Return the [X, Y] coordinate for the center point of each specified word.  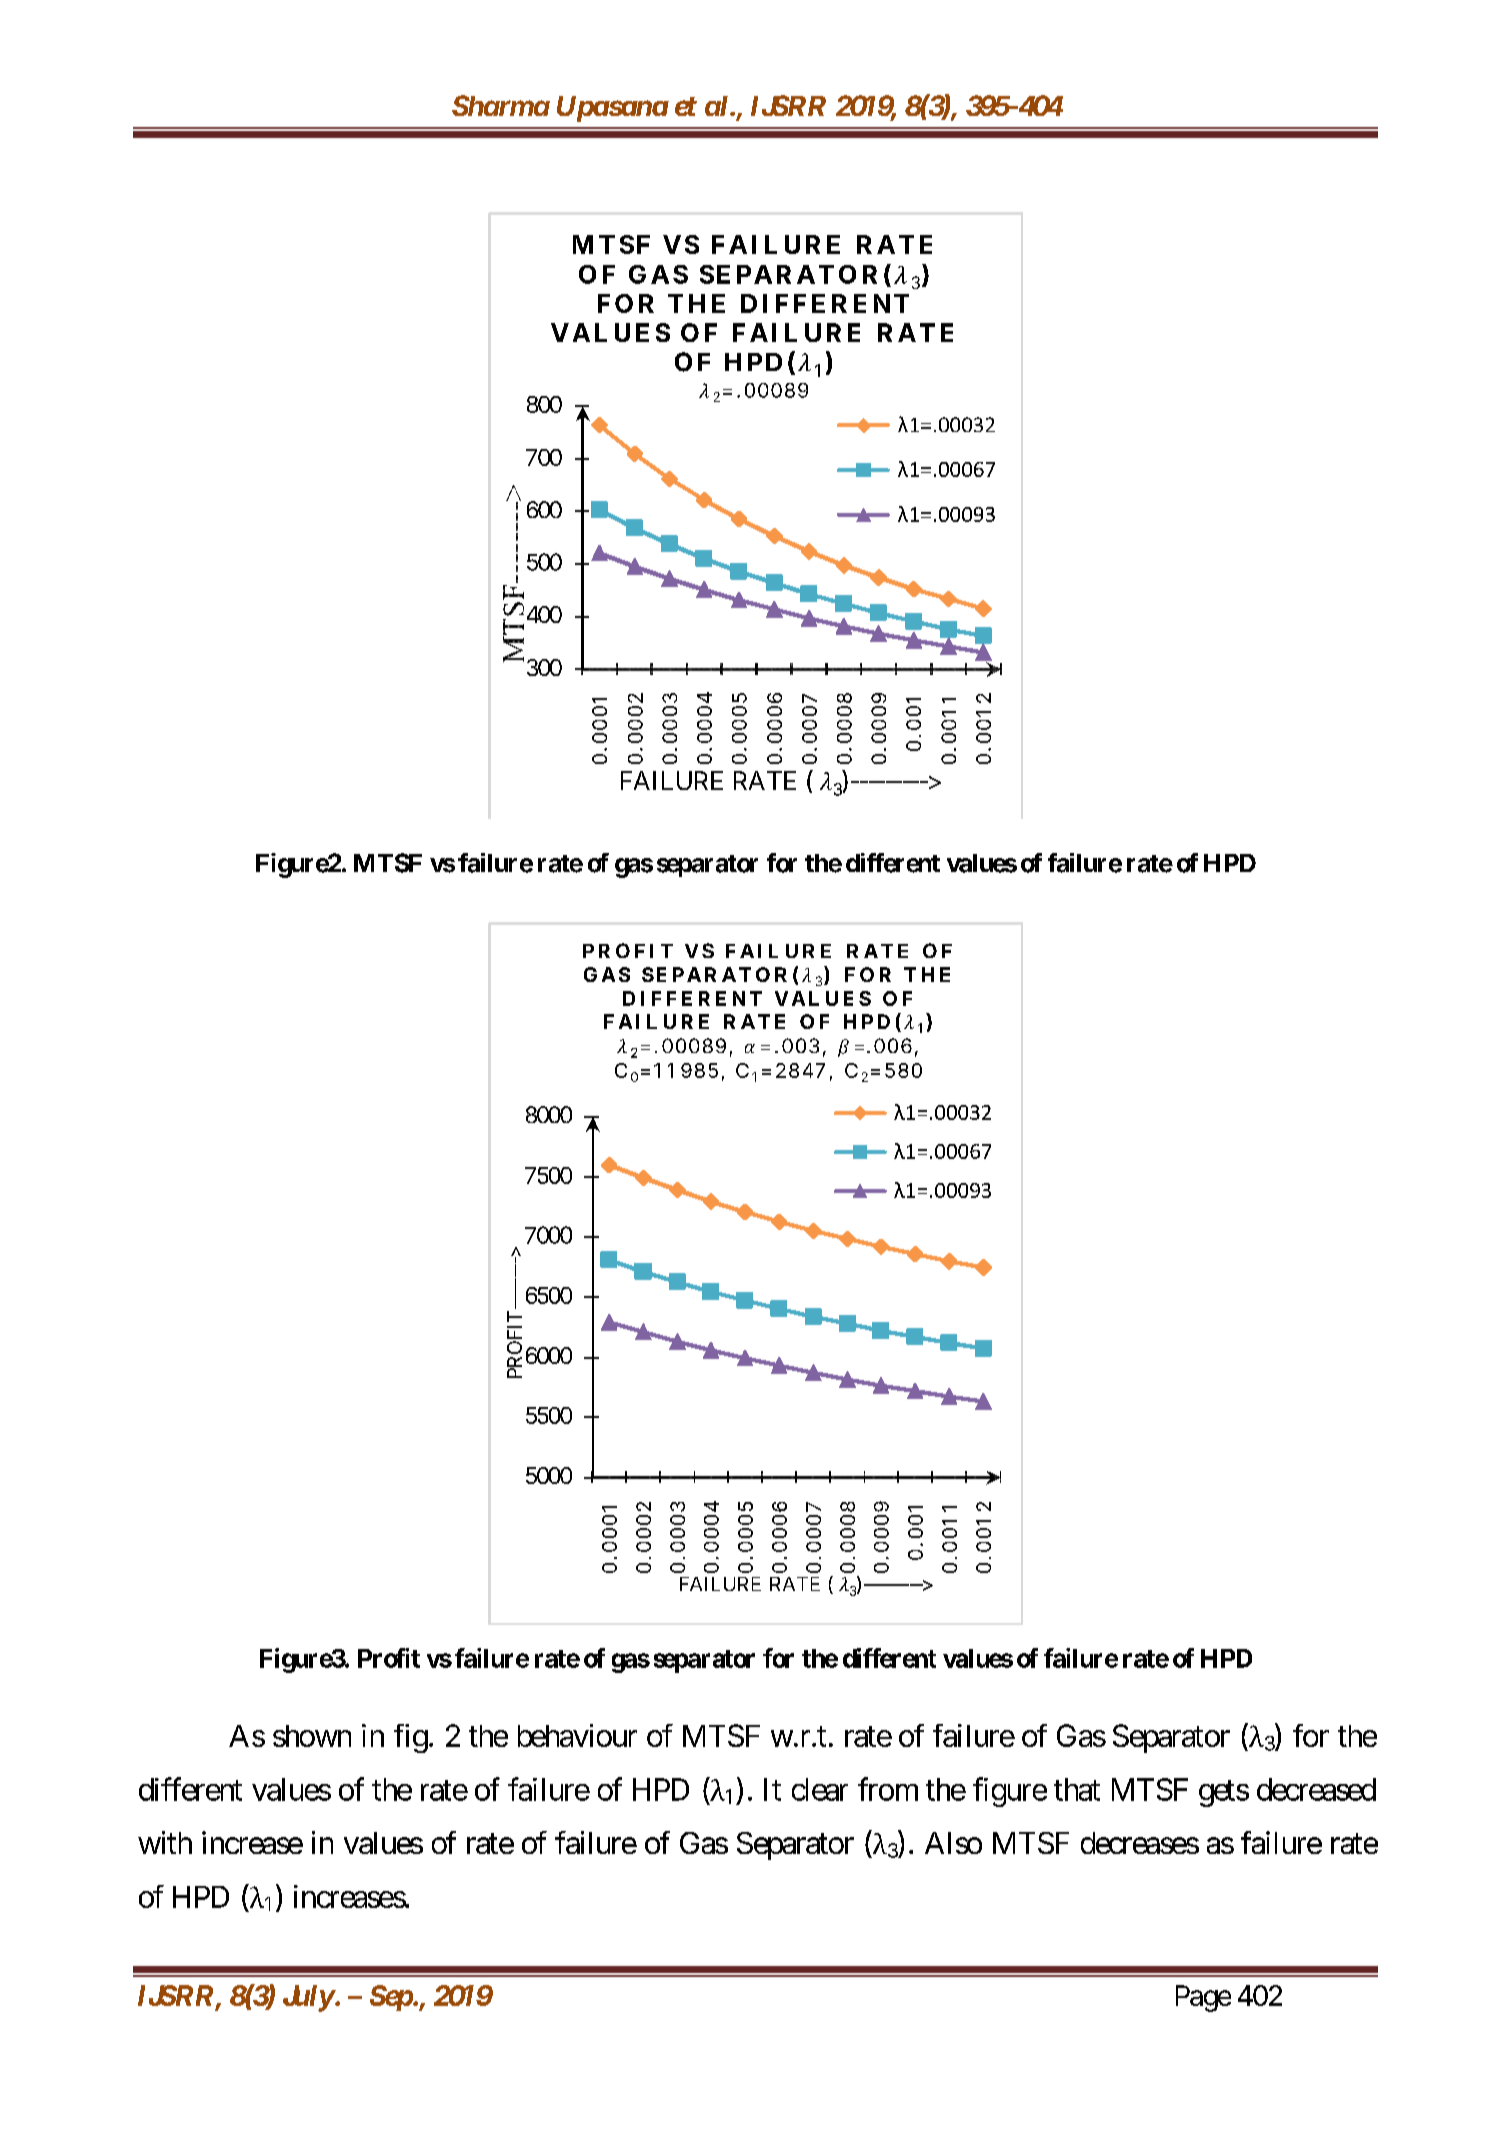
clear [820, 1789]
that [1077, 1789]
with [165, 1842]
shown [312, 1736]
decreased [1316, 1789]
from [888, 1789]
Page [1203, 1998]
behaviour [577, 1735]
